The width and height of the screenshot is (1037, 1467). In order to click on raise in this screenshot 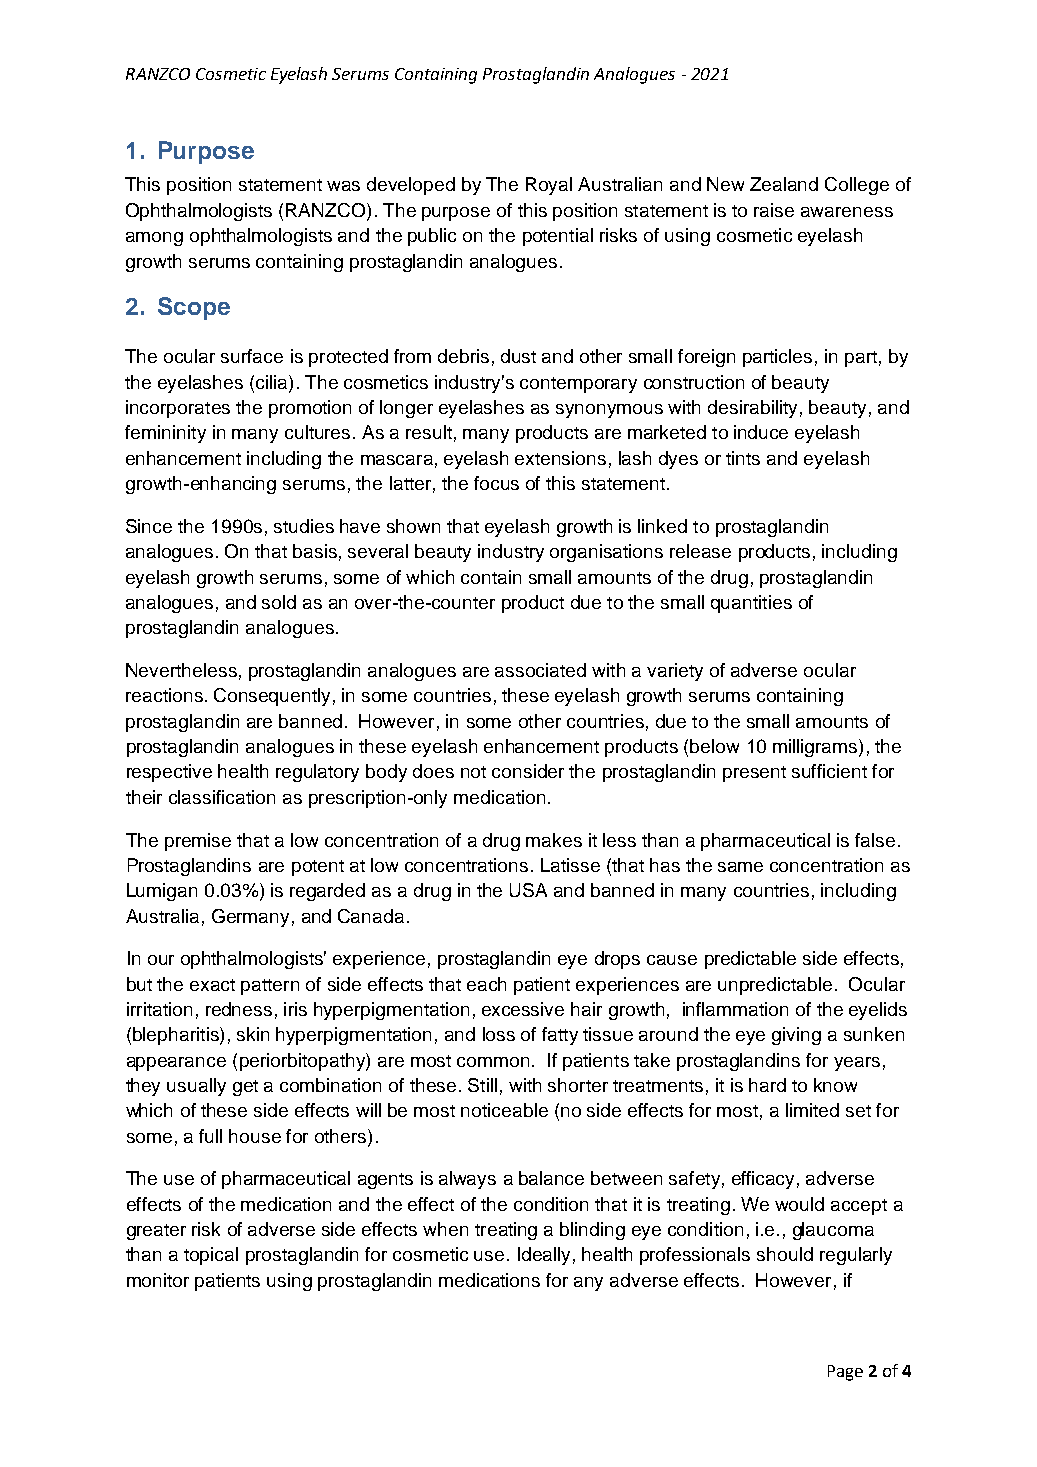, I will do `click(774, 210)`.
